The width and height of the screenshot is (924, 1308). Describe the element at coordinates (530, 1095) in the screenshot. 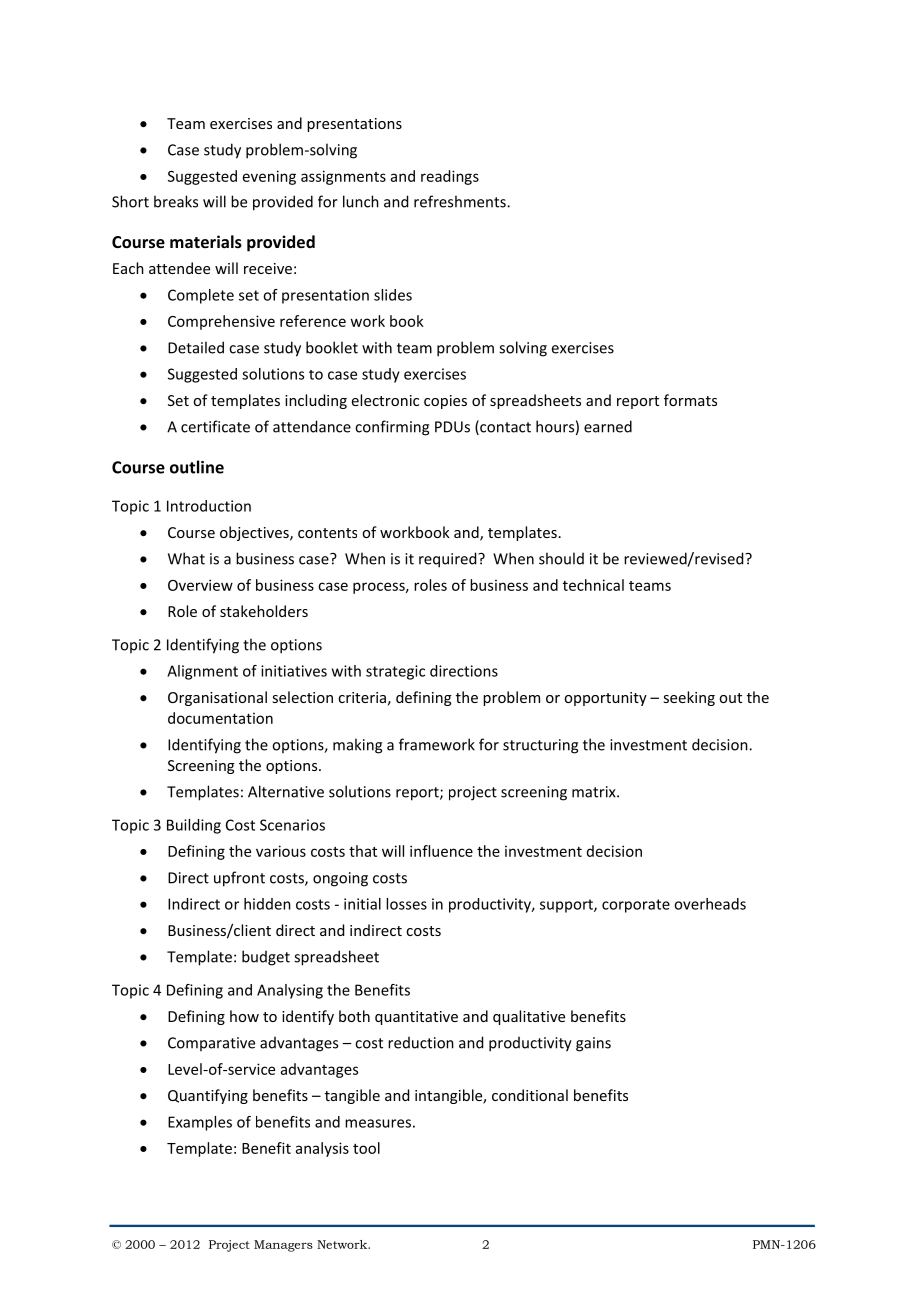

I see `conditional` at that location.
